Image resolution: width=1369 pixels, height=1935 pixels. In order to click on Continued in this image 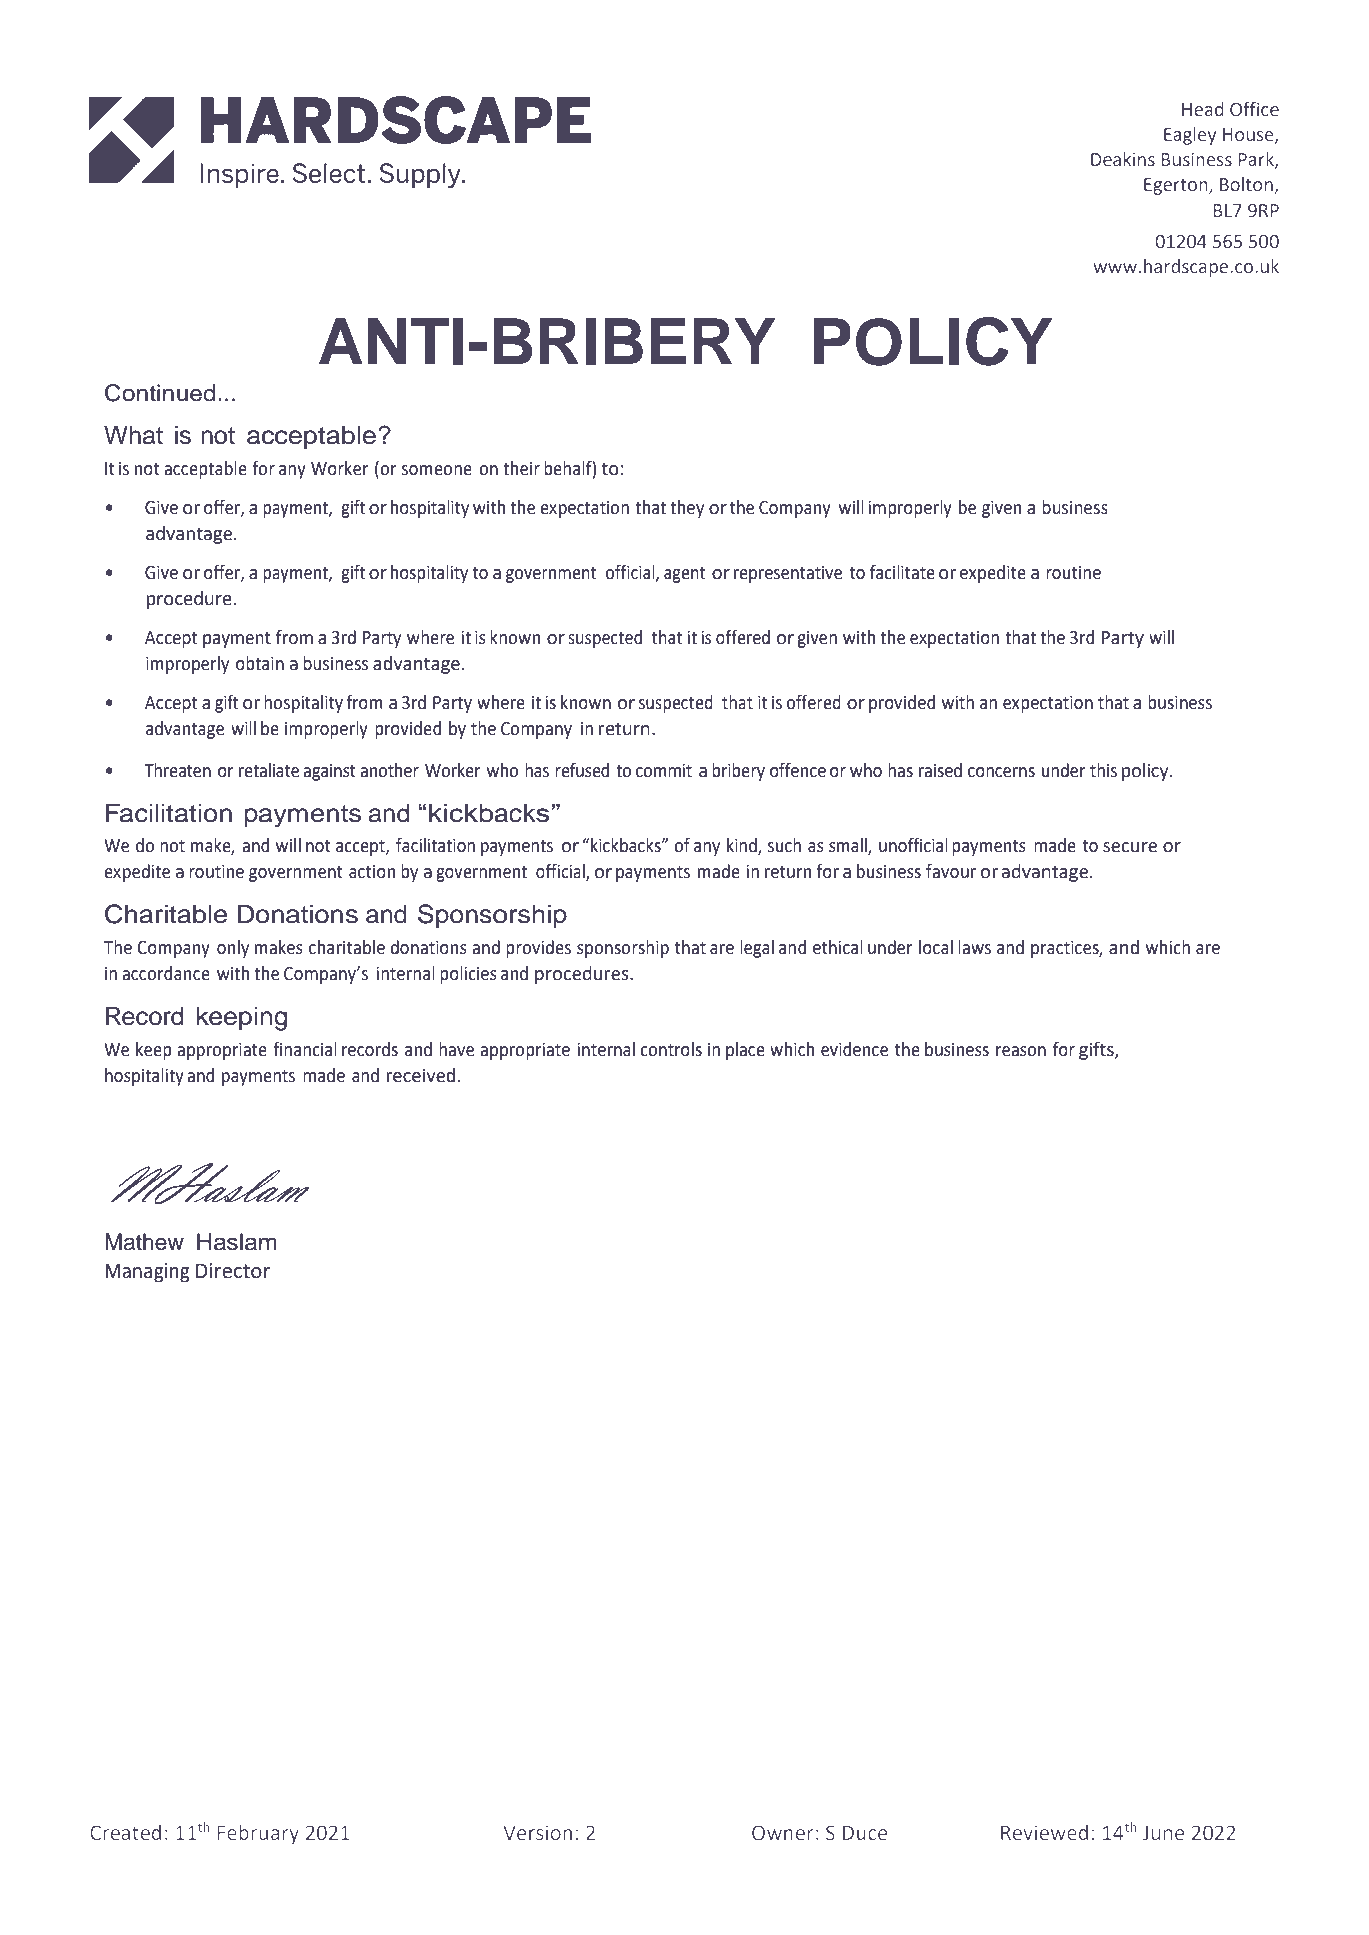, I will do `click(160, 393)`.
